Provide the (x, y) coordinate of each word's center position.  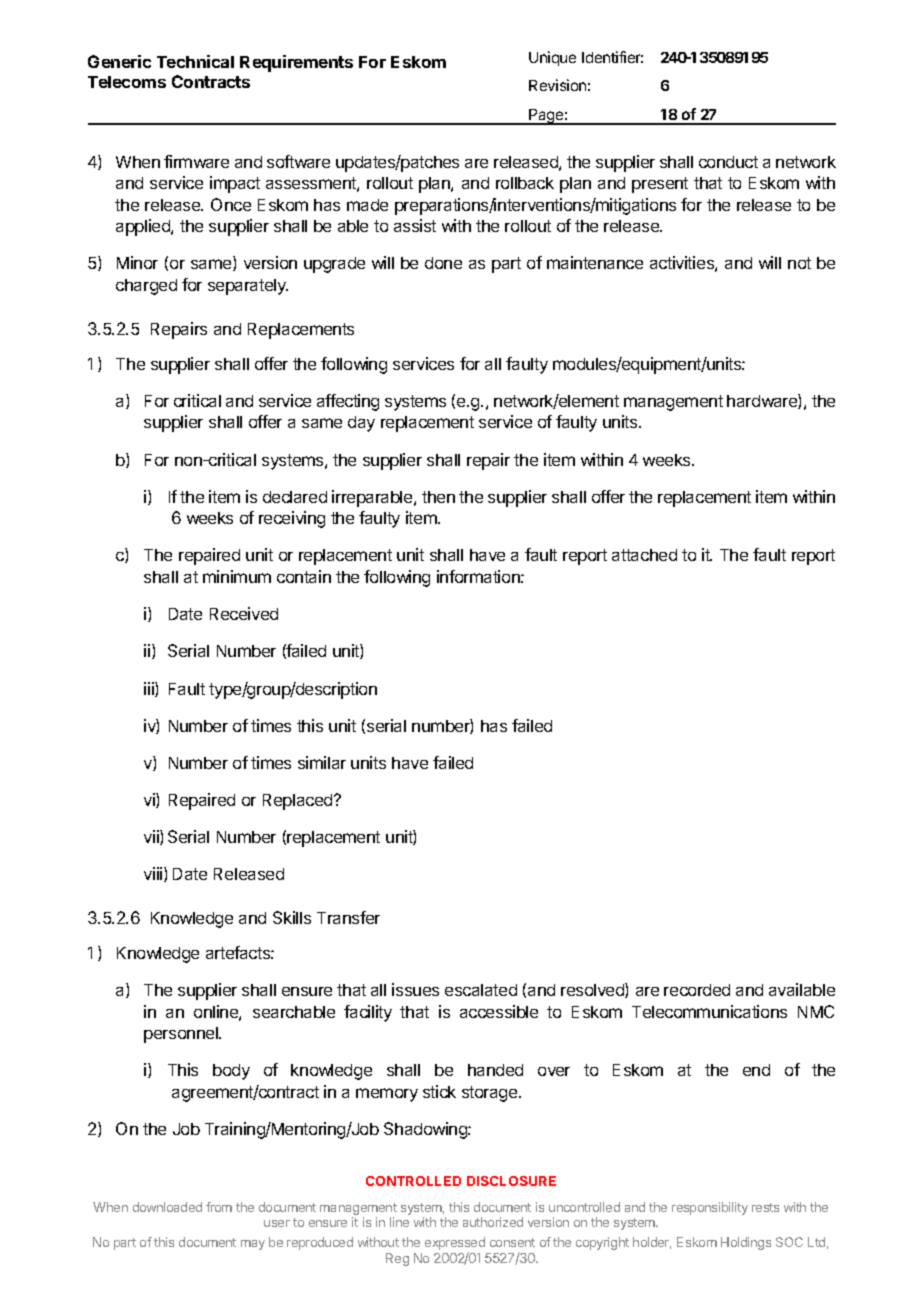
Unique (552, 58)
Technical (195, 61)
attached (644, 555)
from (219, 1207)
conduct (728, 162)
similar (322, 762)
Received (244, 613)
